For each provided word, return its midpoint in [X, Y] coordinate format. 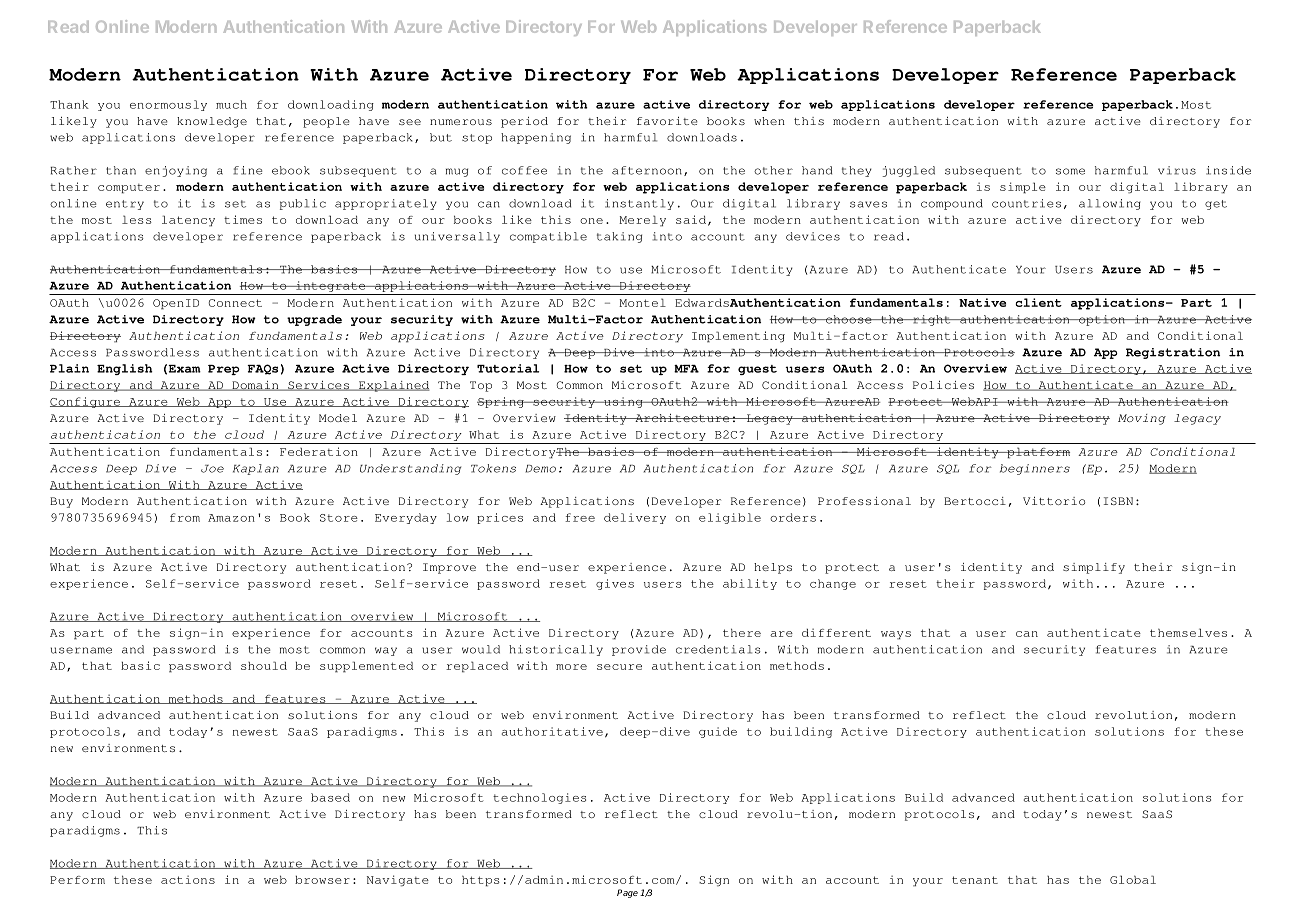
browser [322, 880]
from [185, 517]
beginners [1035, 469]
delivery [635, 518]
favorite [667, 121]
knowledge [212, 122]
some [1070, 171]
